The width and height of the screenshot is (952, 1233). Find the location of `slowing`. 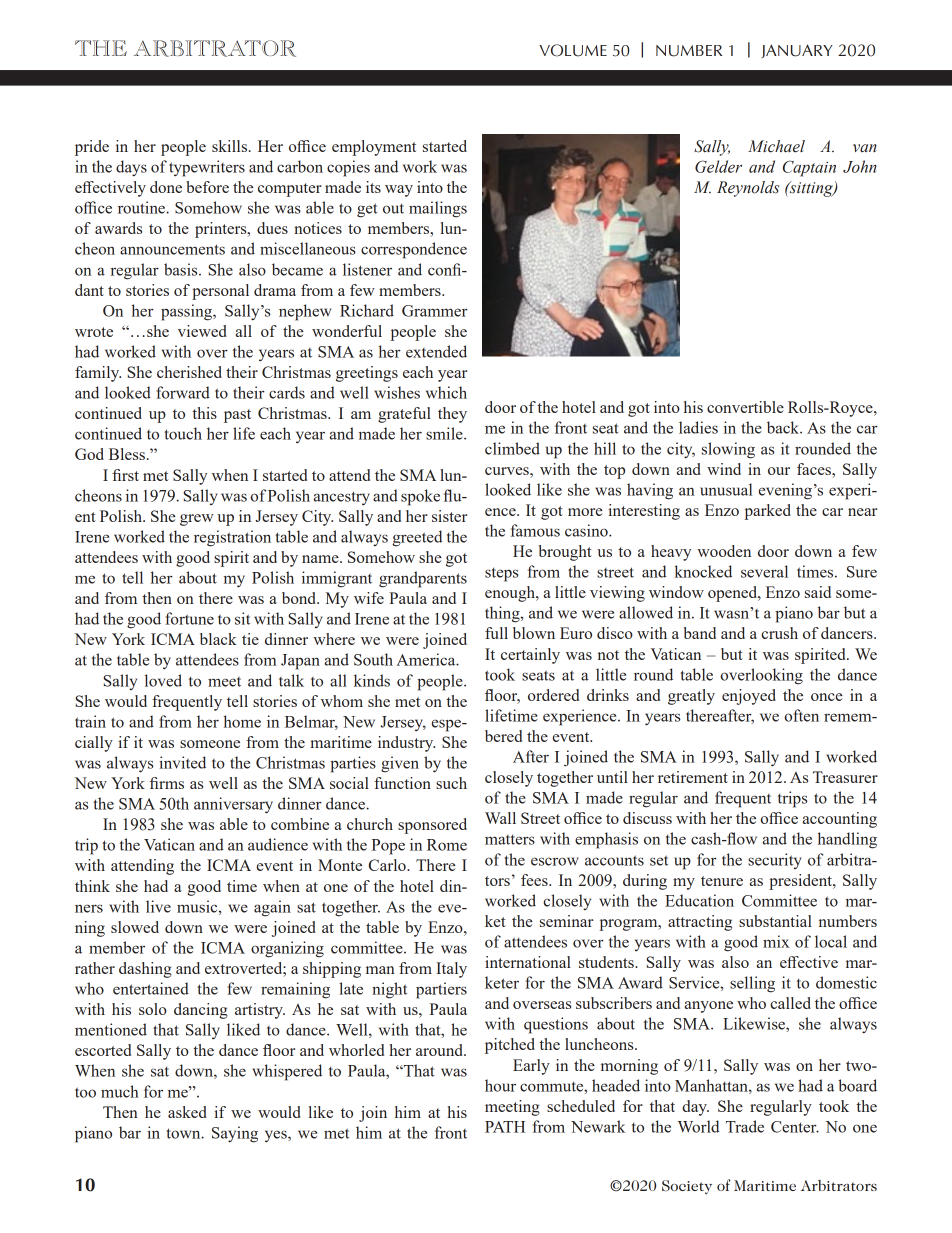

slowing is located at coordinates (728, 450).
